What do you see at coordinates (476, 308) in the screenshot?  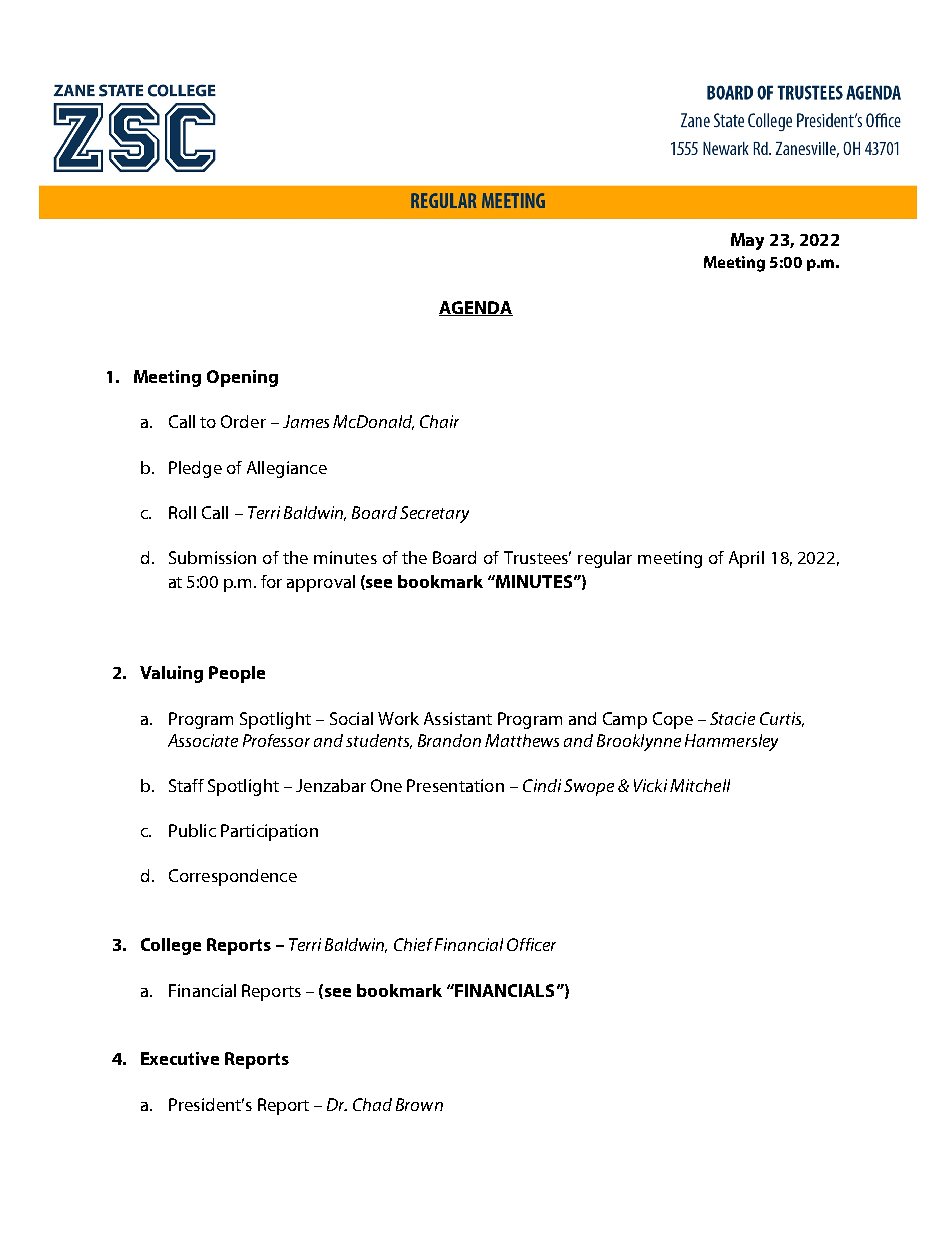 I see `AGENDA` at bounding box center [476, 308].
